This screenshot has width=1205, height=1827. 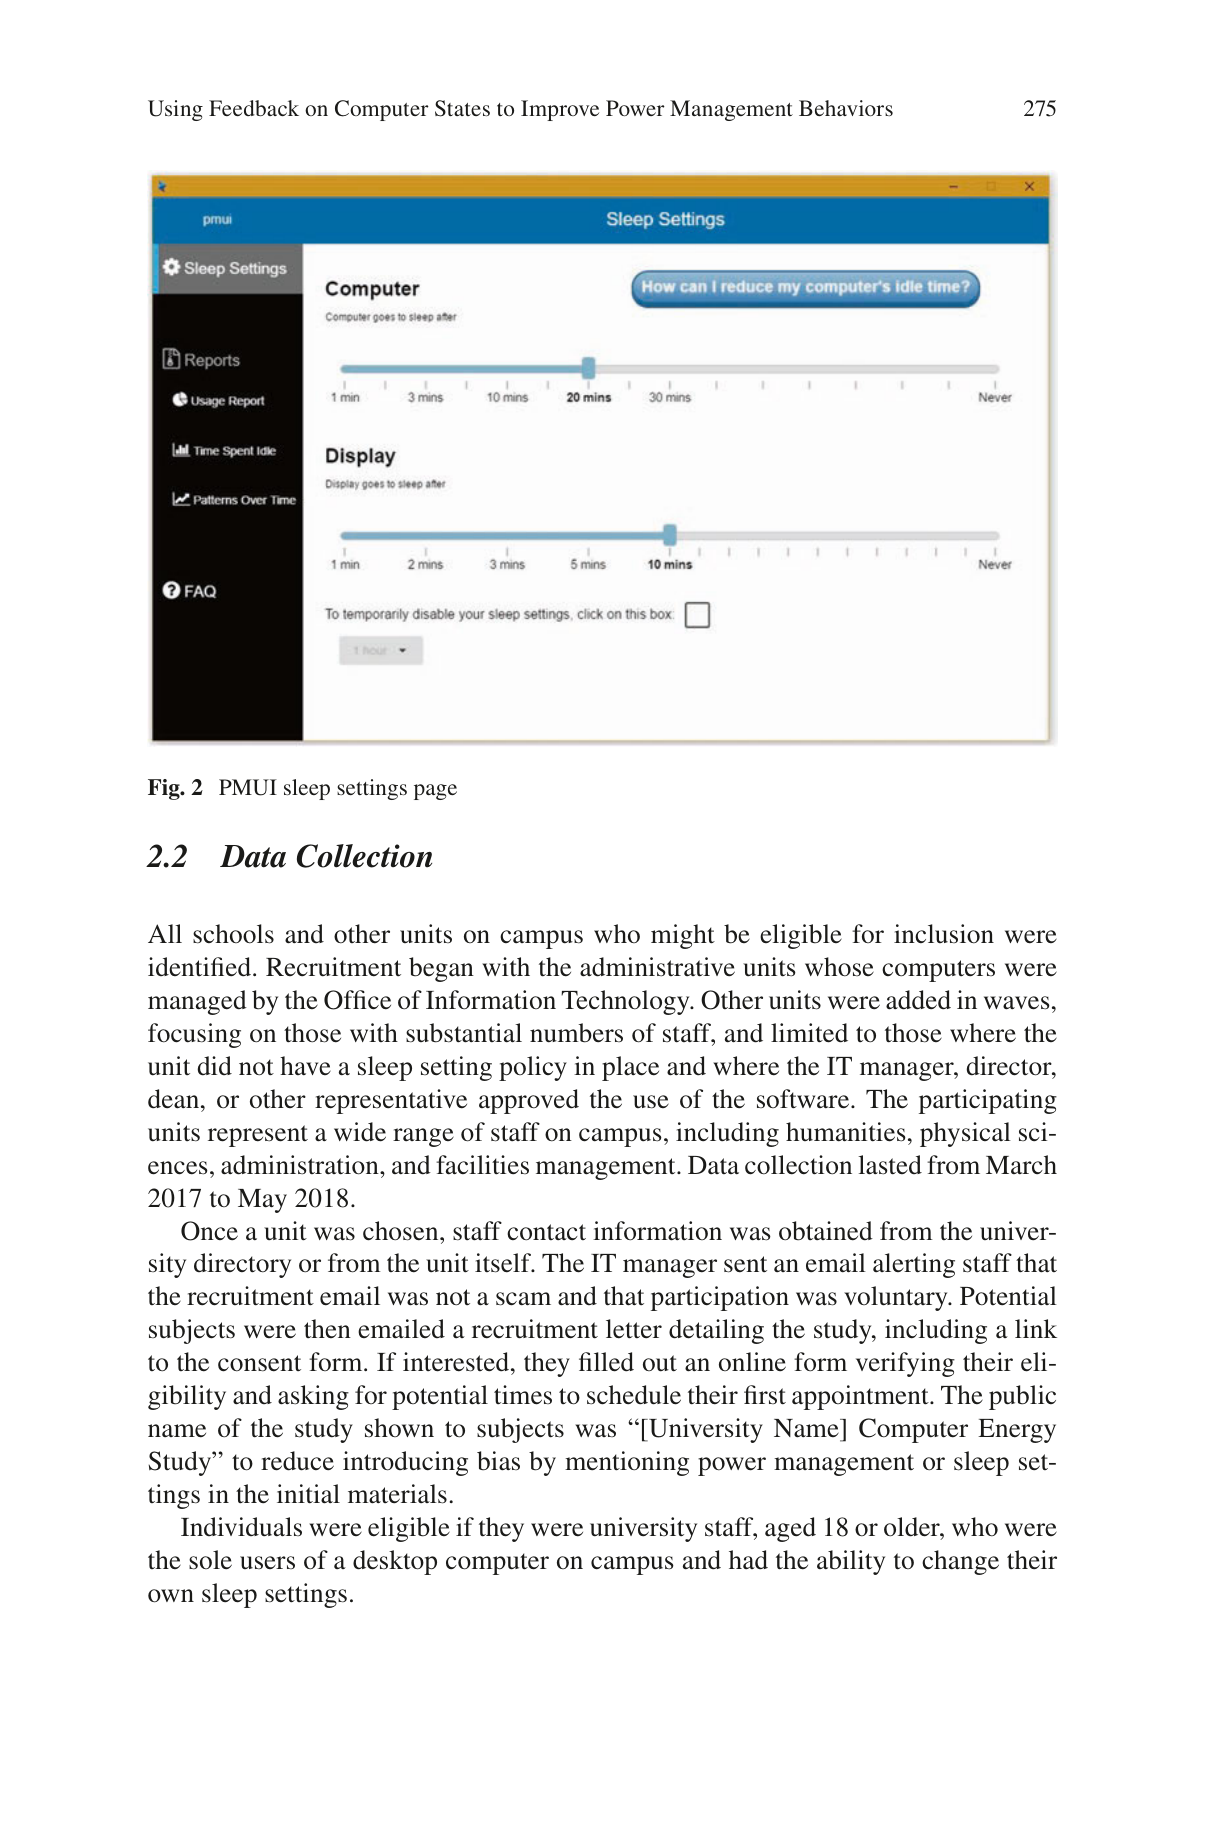 What do you see at coordinates (846, 108) in the screenshot?
I see `Behaviors` at bounding box center [846, 108].
